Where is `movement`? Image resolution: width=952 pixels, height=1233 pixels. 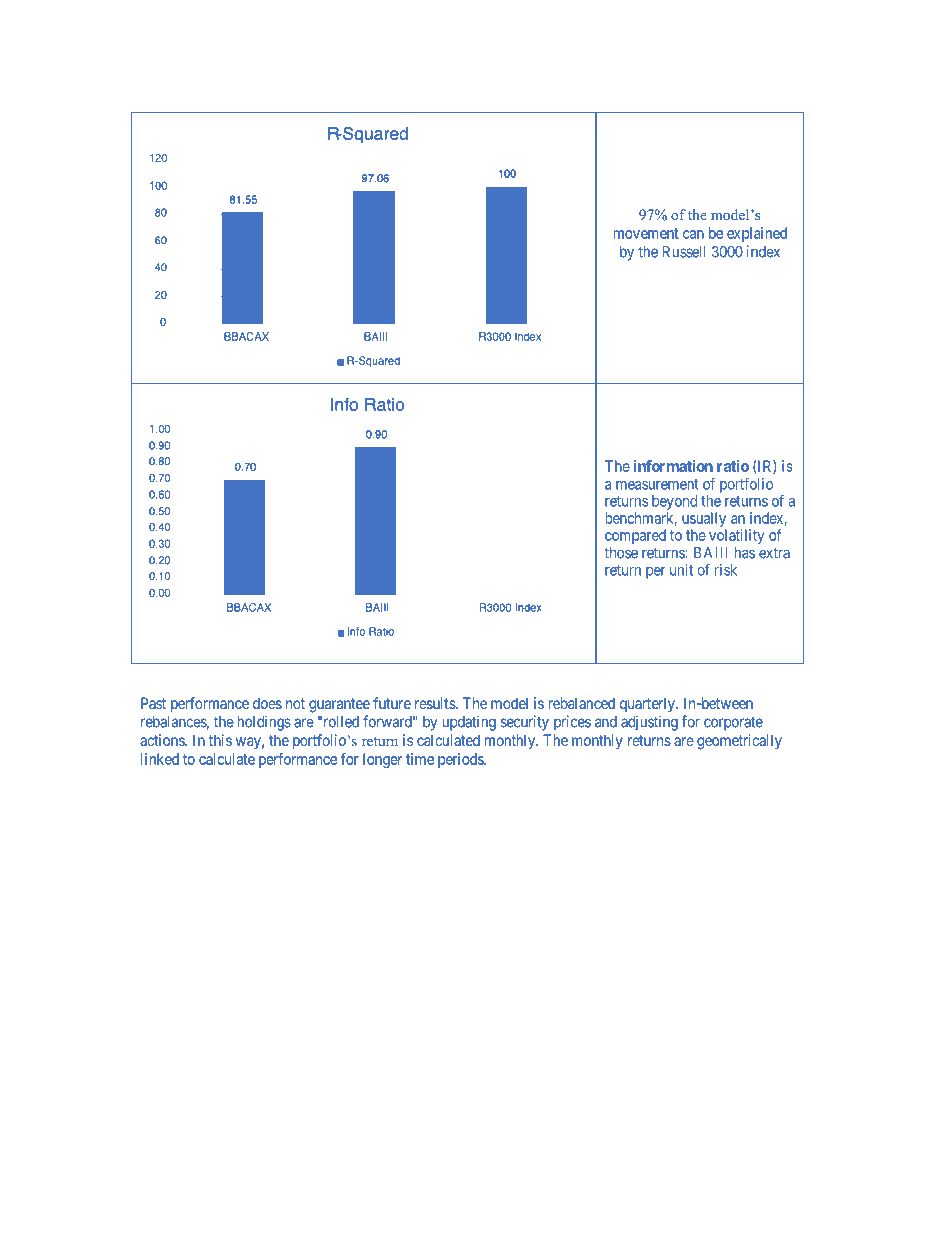 movement is located at coordinates (646, 233).
